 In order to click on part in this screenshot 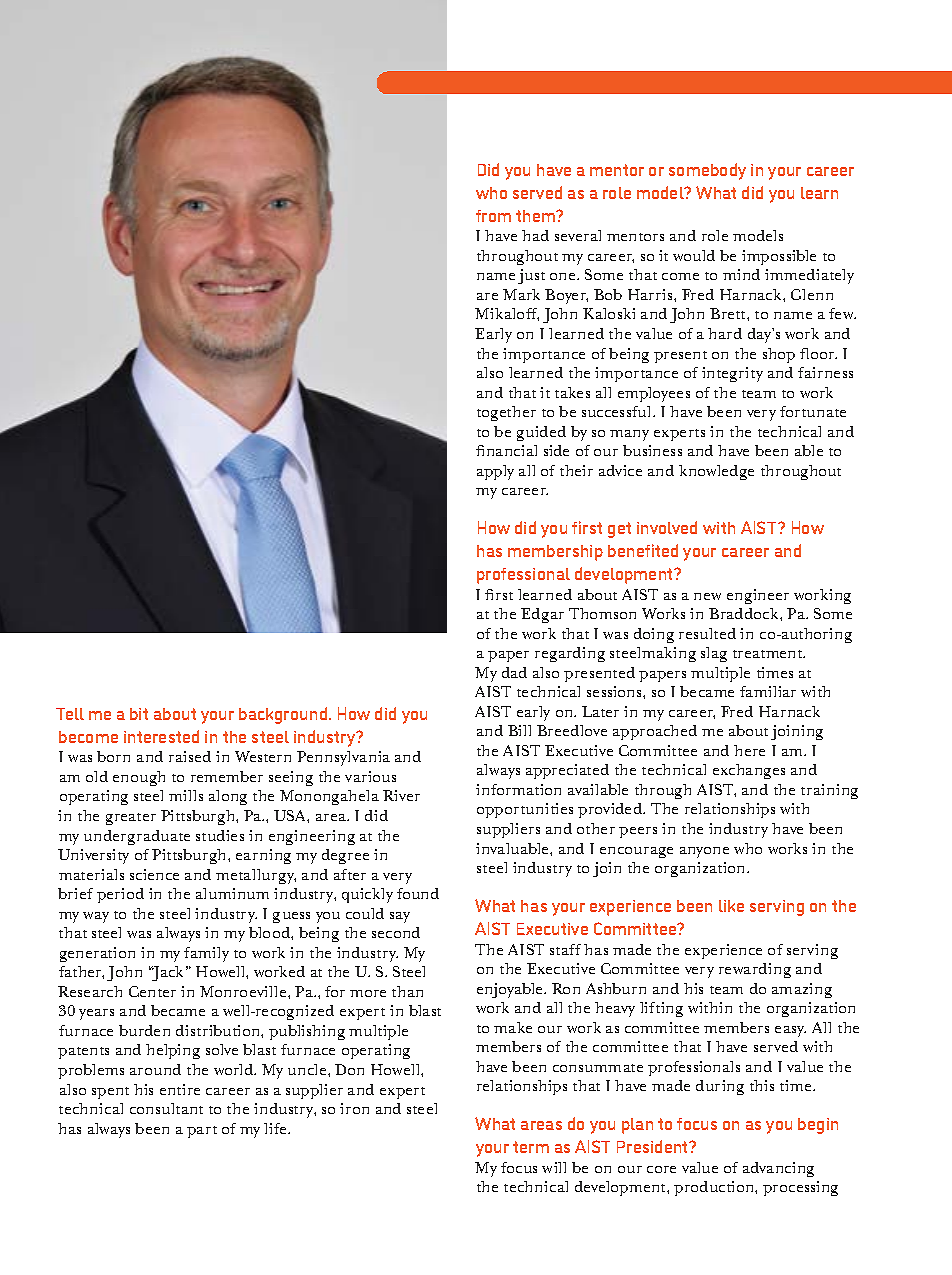, I will do `click(202, 1132)`.
